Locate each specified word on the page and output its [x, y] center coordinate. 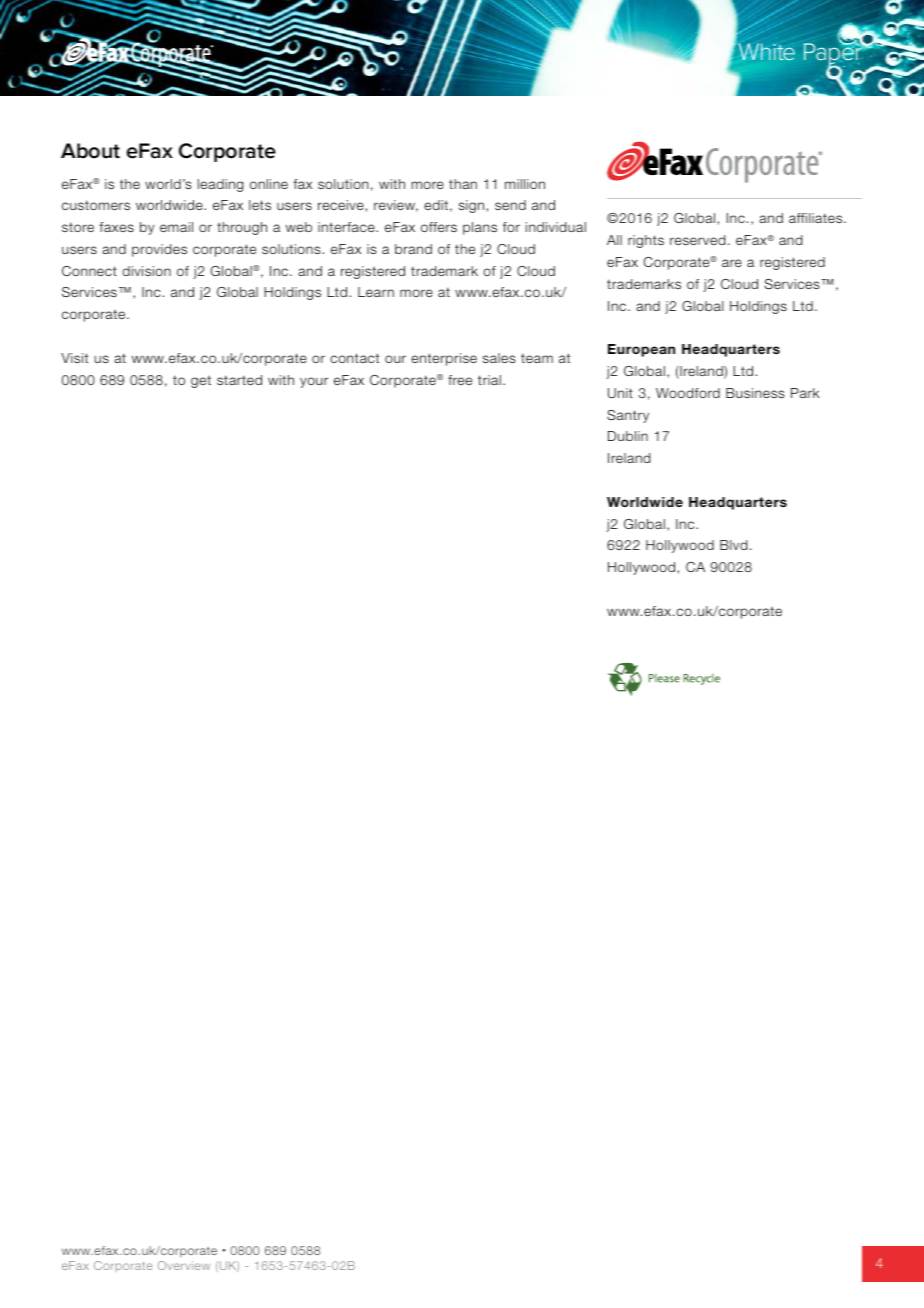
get [201, 382]
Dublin [628, 436]
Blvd [733, 545]
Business [755, 393]
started [239, 380]
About [90, 151]
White [767, 51]
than [463, 184]
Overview [184, 1265]
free [460, 380]
